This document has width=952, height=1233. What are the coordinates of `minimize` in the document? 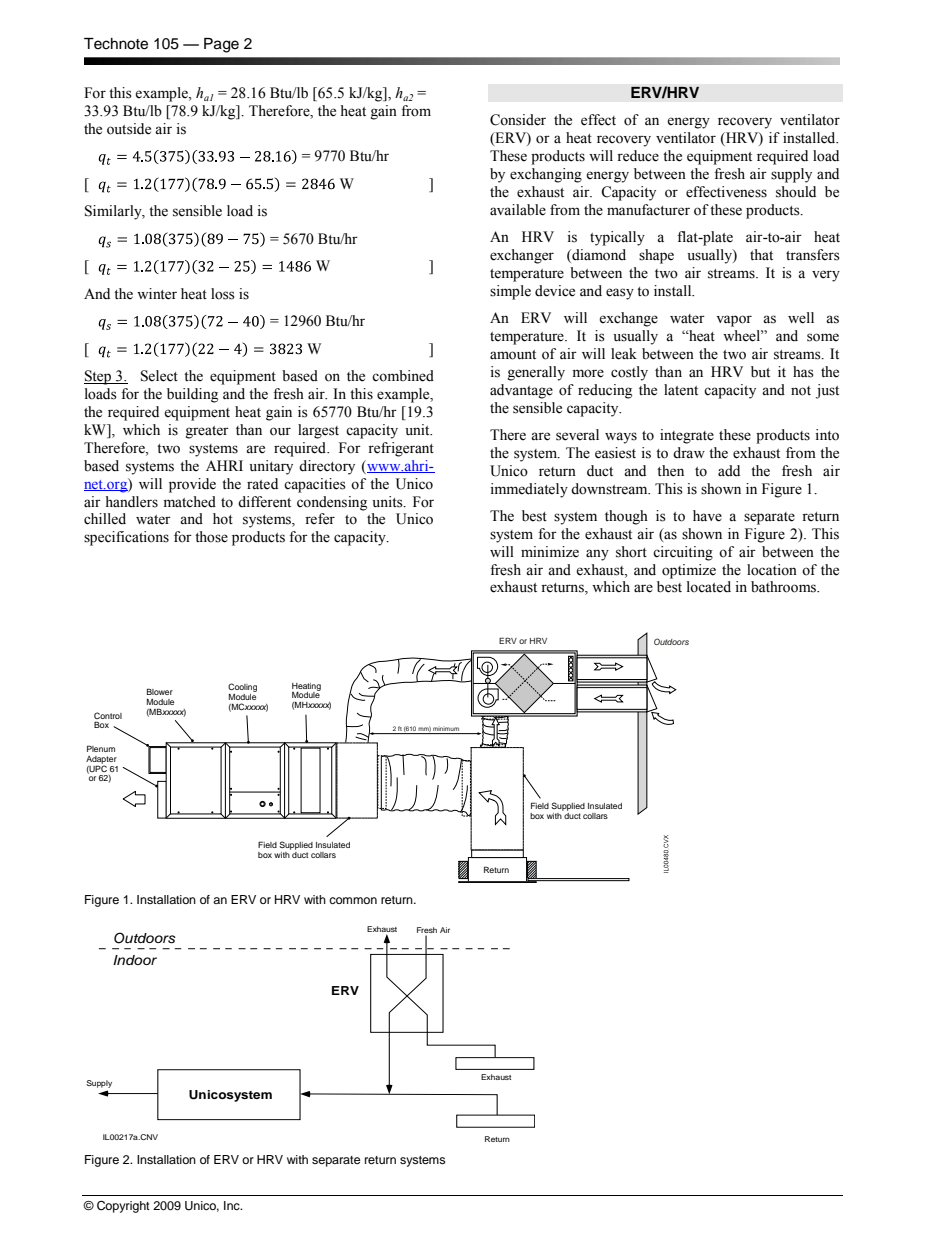 It's located at (550, 552).
